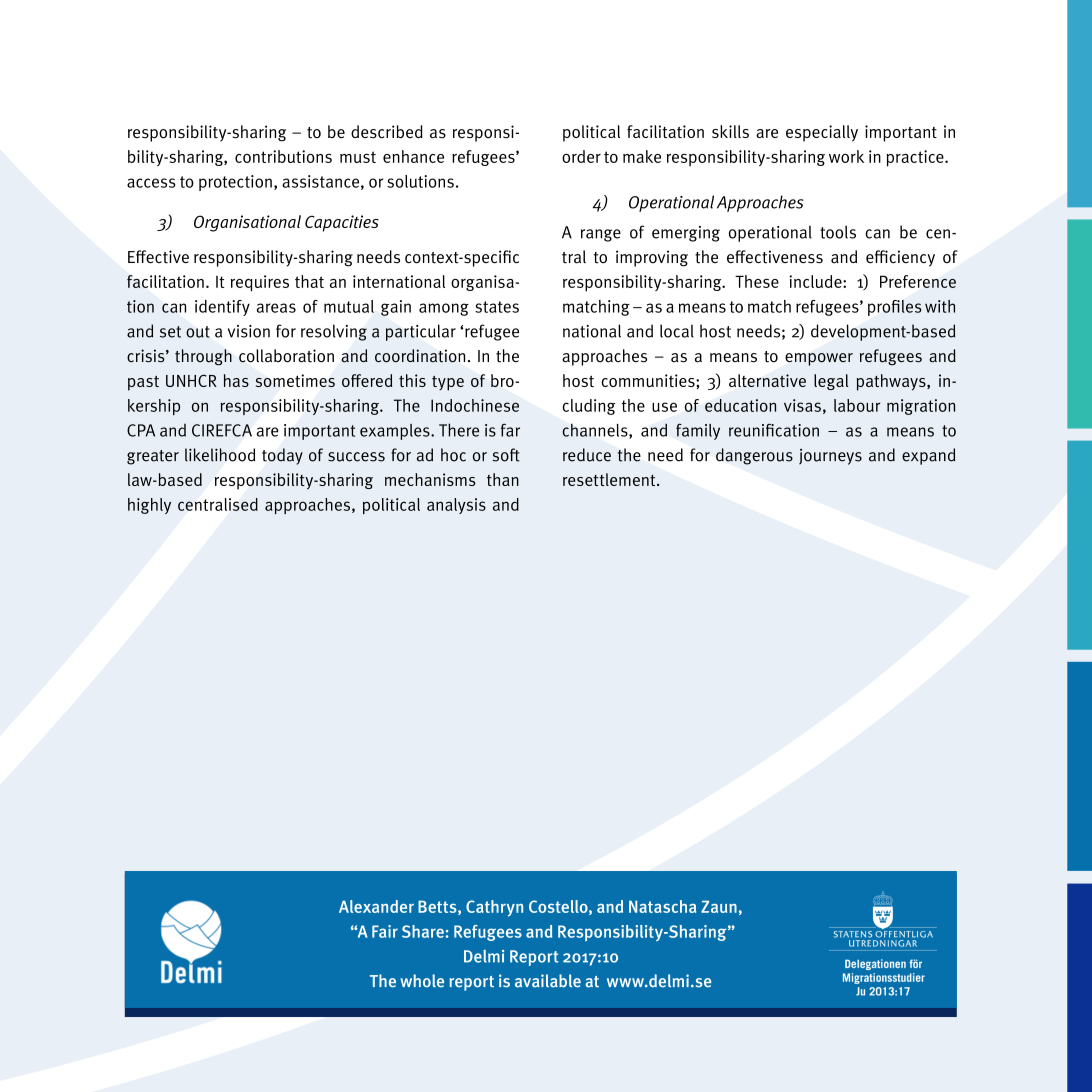 The height and width of the page is (1092, 1092). Describe the element at coordinates (456, 506) in the page. I see `analysis` at that location.
